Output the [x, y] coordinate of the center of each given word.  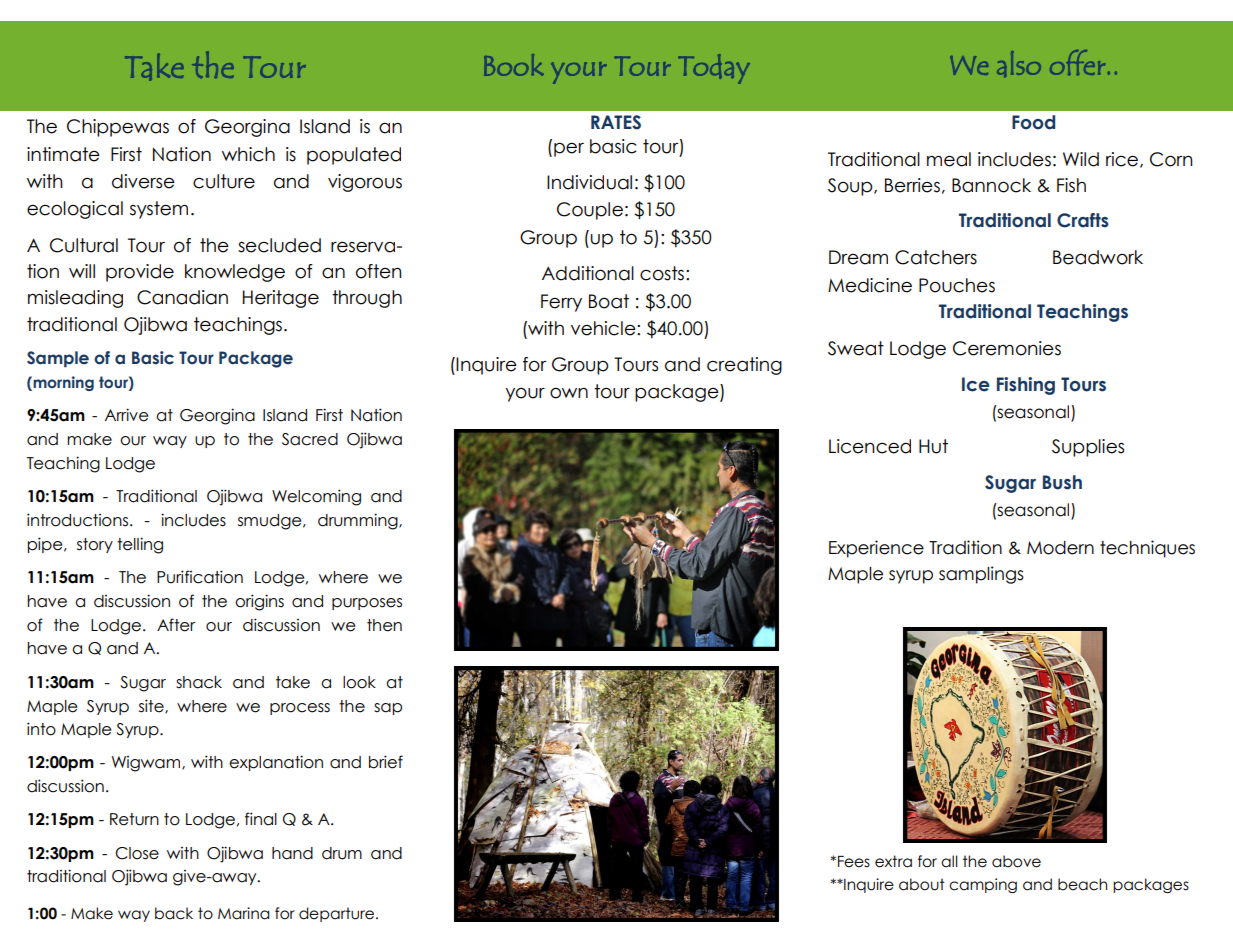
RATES [616, 122]
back [174, 913]
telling [140, 545]
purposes [367, 604]
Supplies [1088, 448]
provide [140, 273]
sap [388, 709]
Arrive [126, 415]
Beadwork [1098, 257]
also [1019, 64]
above [1016, 861]
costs [662, 273]
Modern [1060, 548]
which [248, 154]
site [152, 706]
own [569, 393]
